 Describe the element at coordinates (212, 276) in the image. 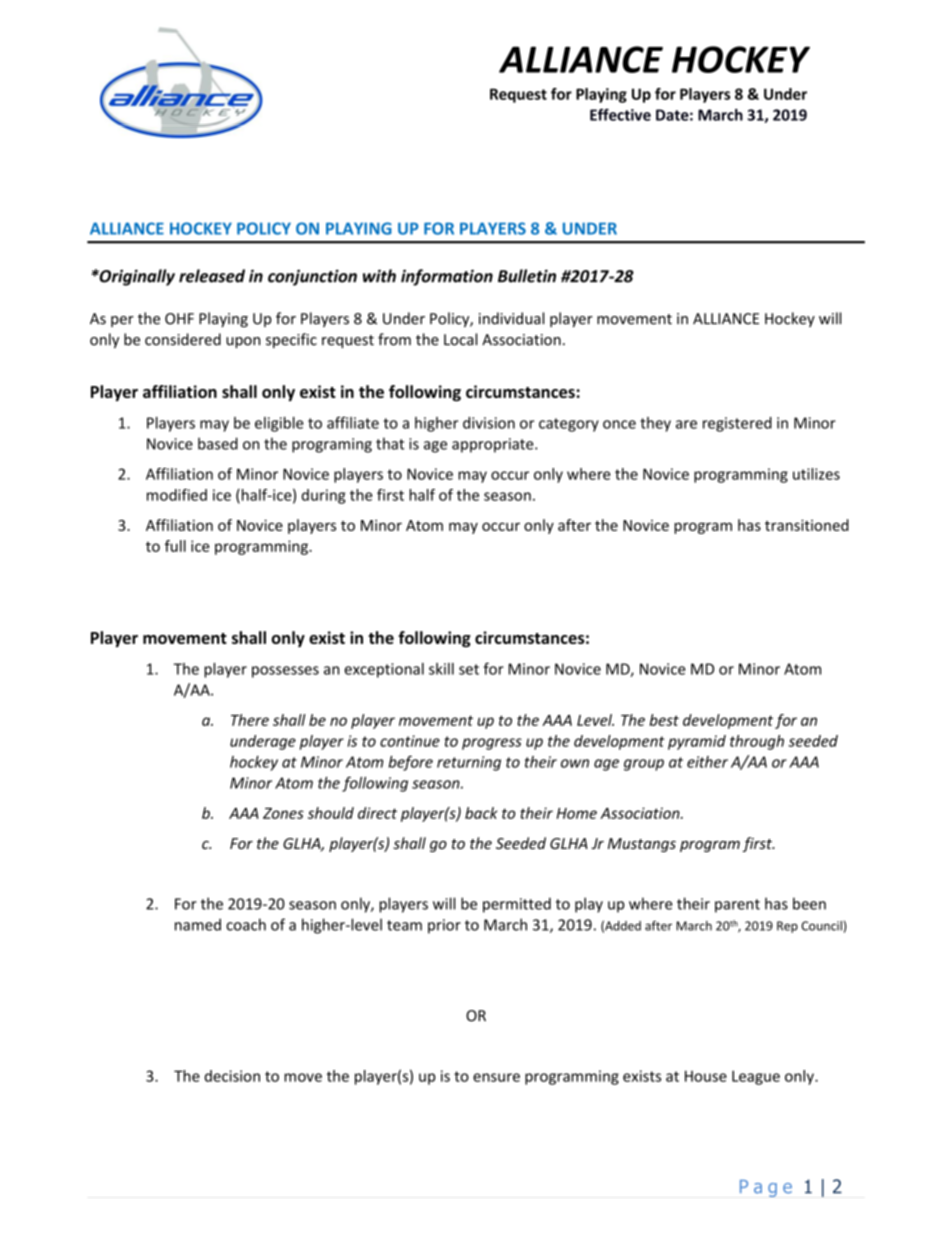

I see `released` at that location.
